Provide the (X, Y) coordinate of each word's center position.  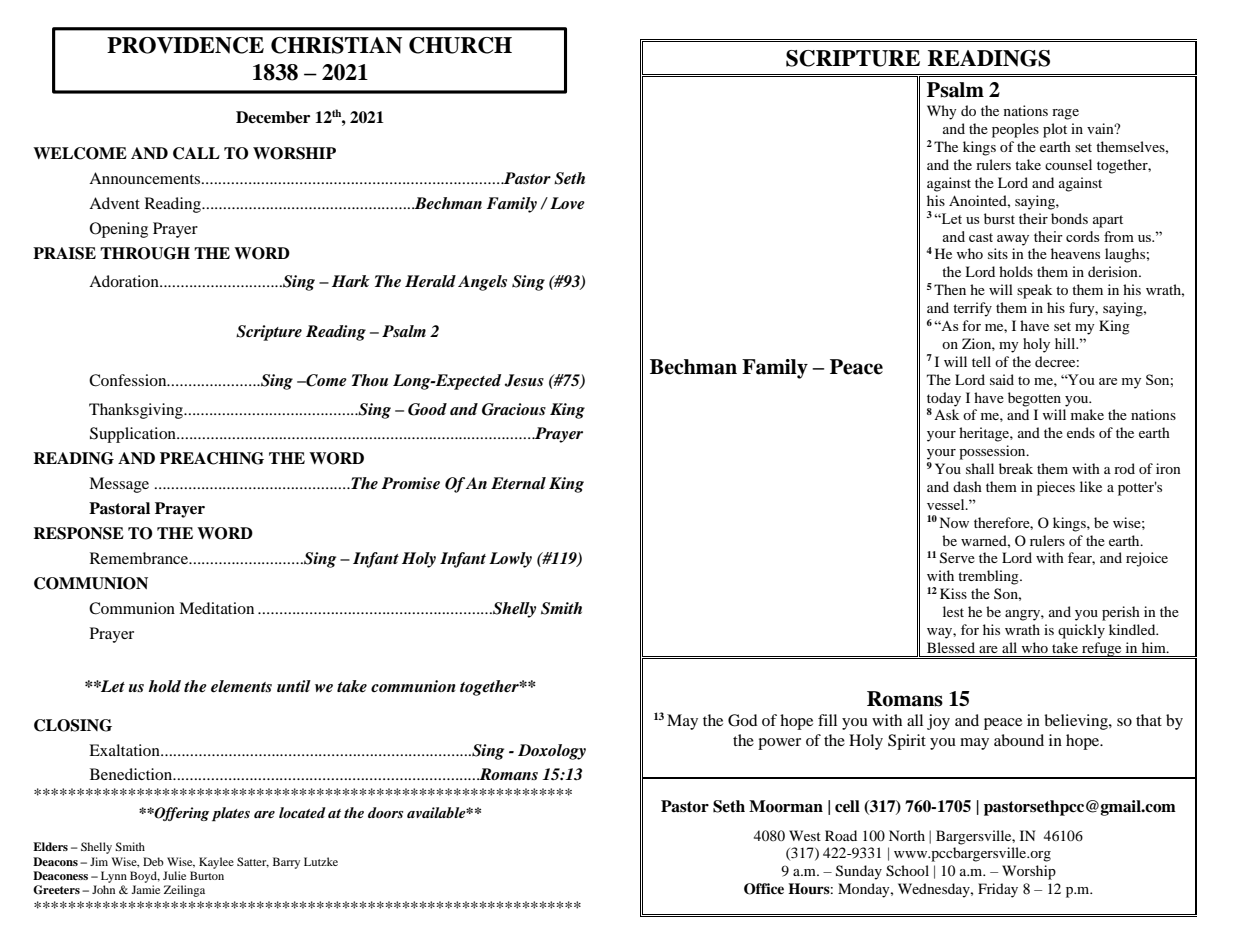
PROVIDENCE (185, 45)
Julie (174, 875)
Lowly (510, 560)
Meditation (216, 608)
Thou (370, 380)
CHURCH (460, 45)
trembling (989, 577)
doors (385, 812)
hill (1066, 343)
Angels (482, 283)
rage (1065, 114)
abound (1019, 740)
